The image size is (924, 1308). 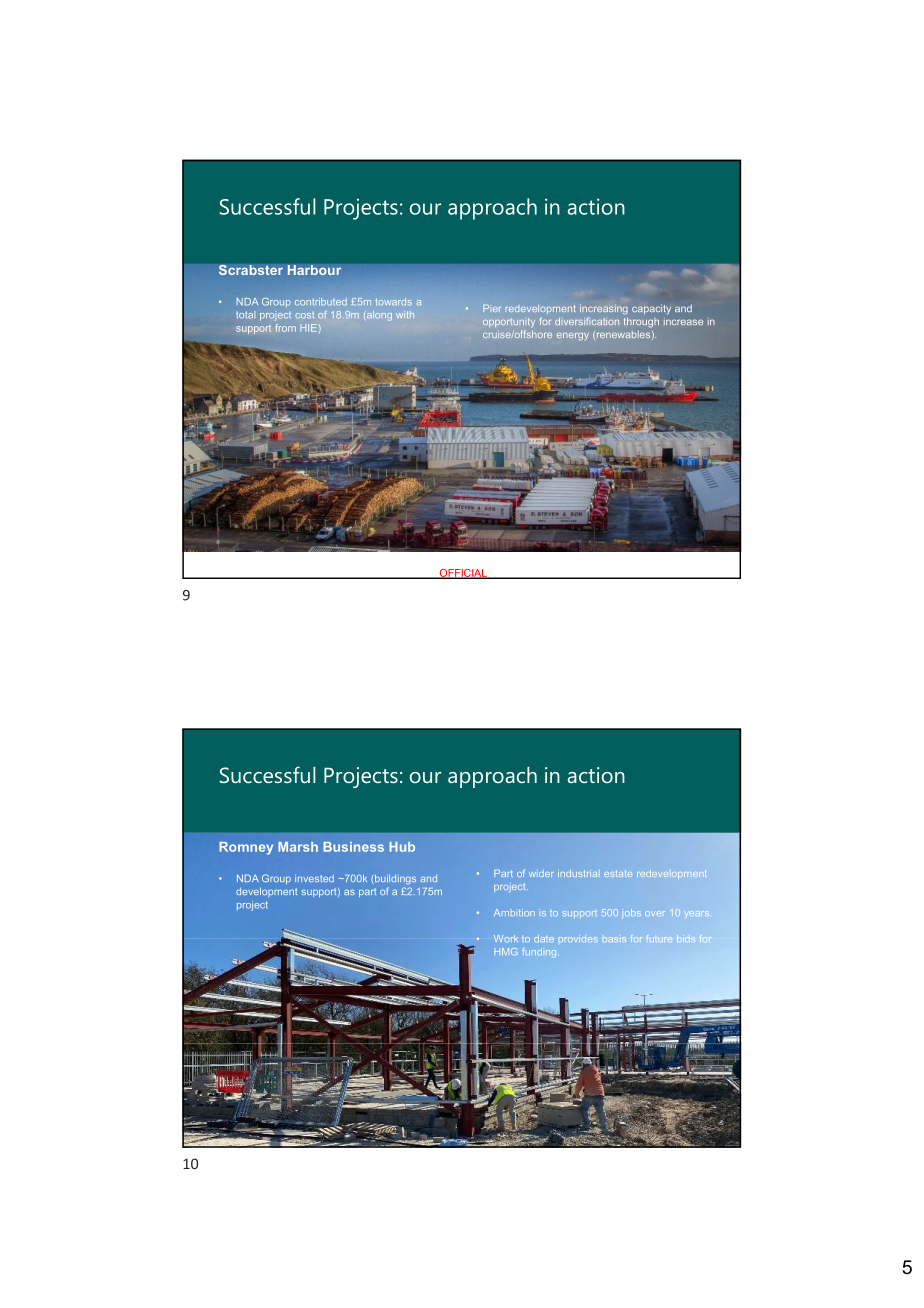 I want to click on wider, so click(x=541, y=873).
